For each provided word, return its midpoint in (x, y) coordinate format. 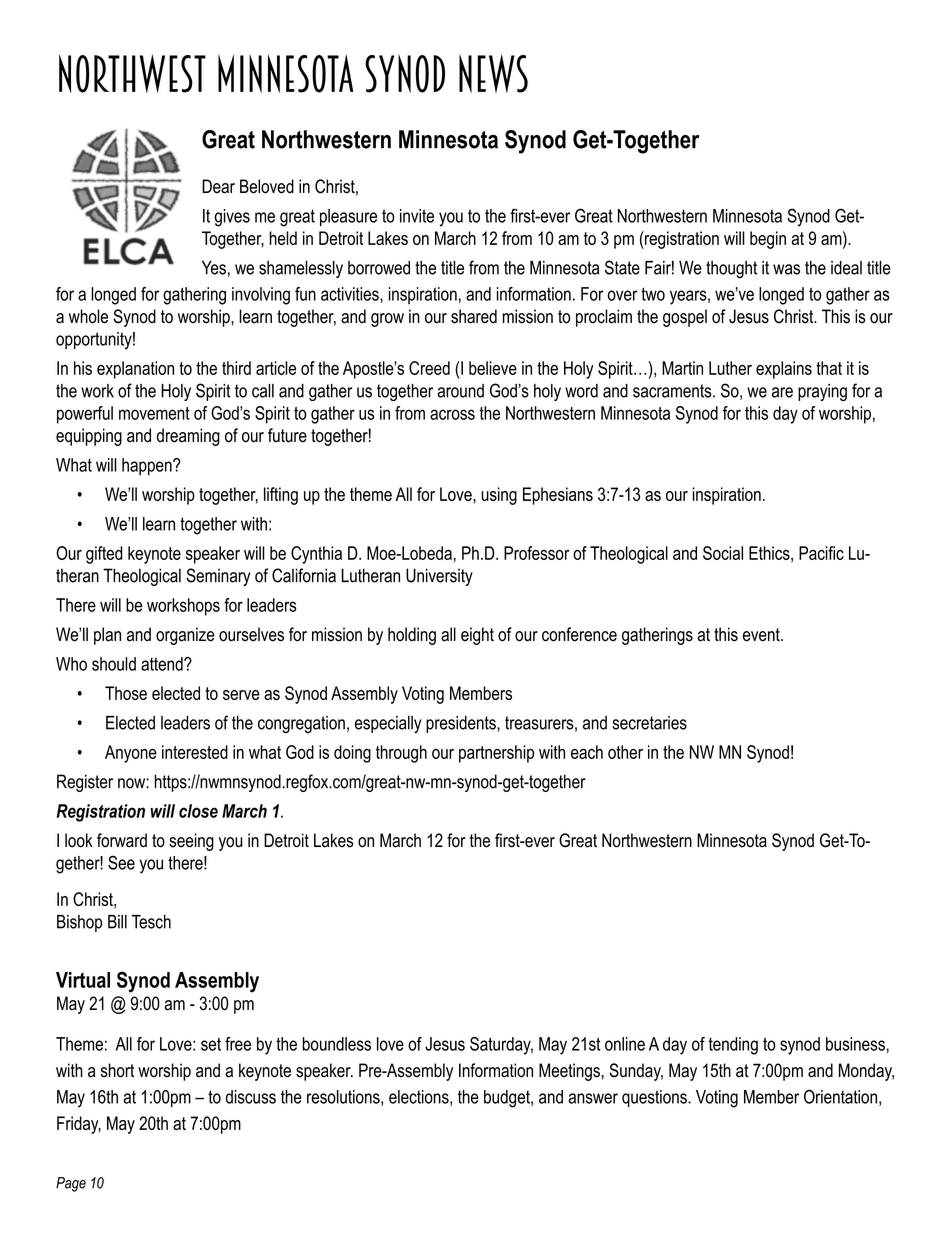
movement (154, 413)
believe (493, 368)
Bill (117, 922)
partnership (496, 754)
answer (593, 1098)
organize (185, 636)
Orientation (840, 1096)
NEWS (493, 73)
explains (784, 370)
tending (733, 1046)
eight (477, 636)
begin (768, 240)
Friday (79, 1125)
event (762, 635)
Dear (218, 186)
